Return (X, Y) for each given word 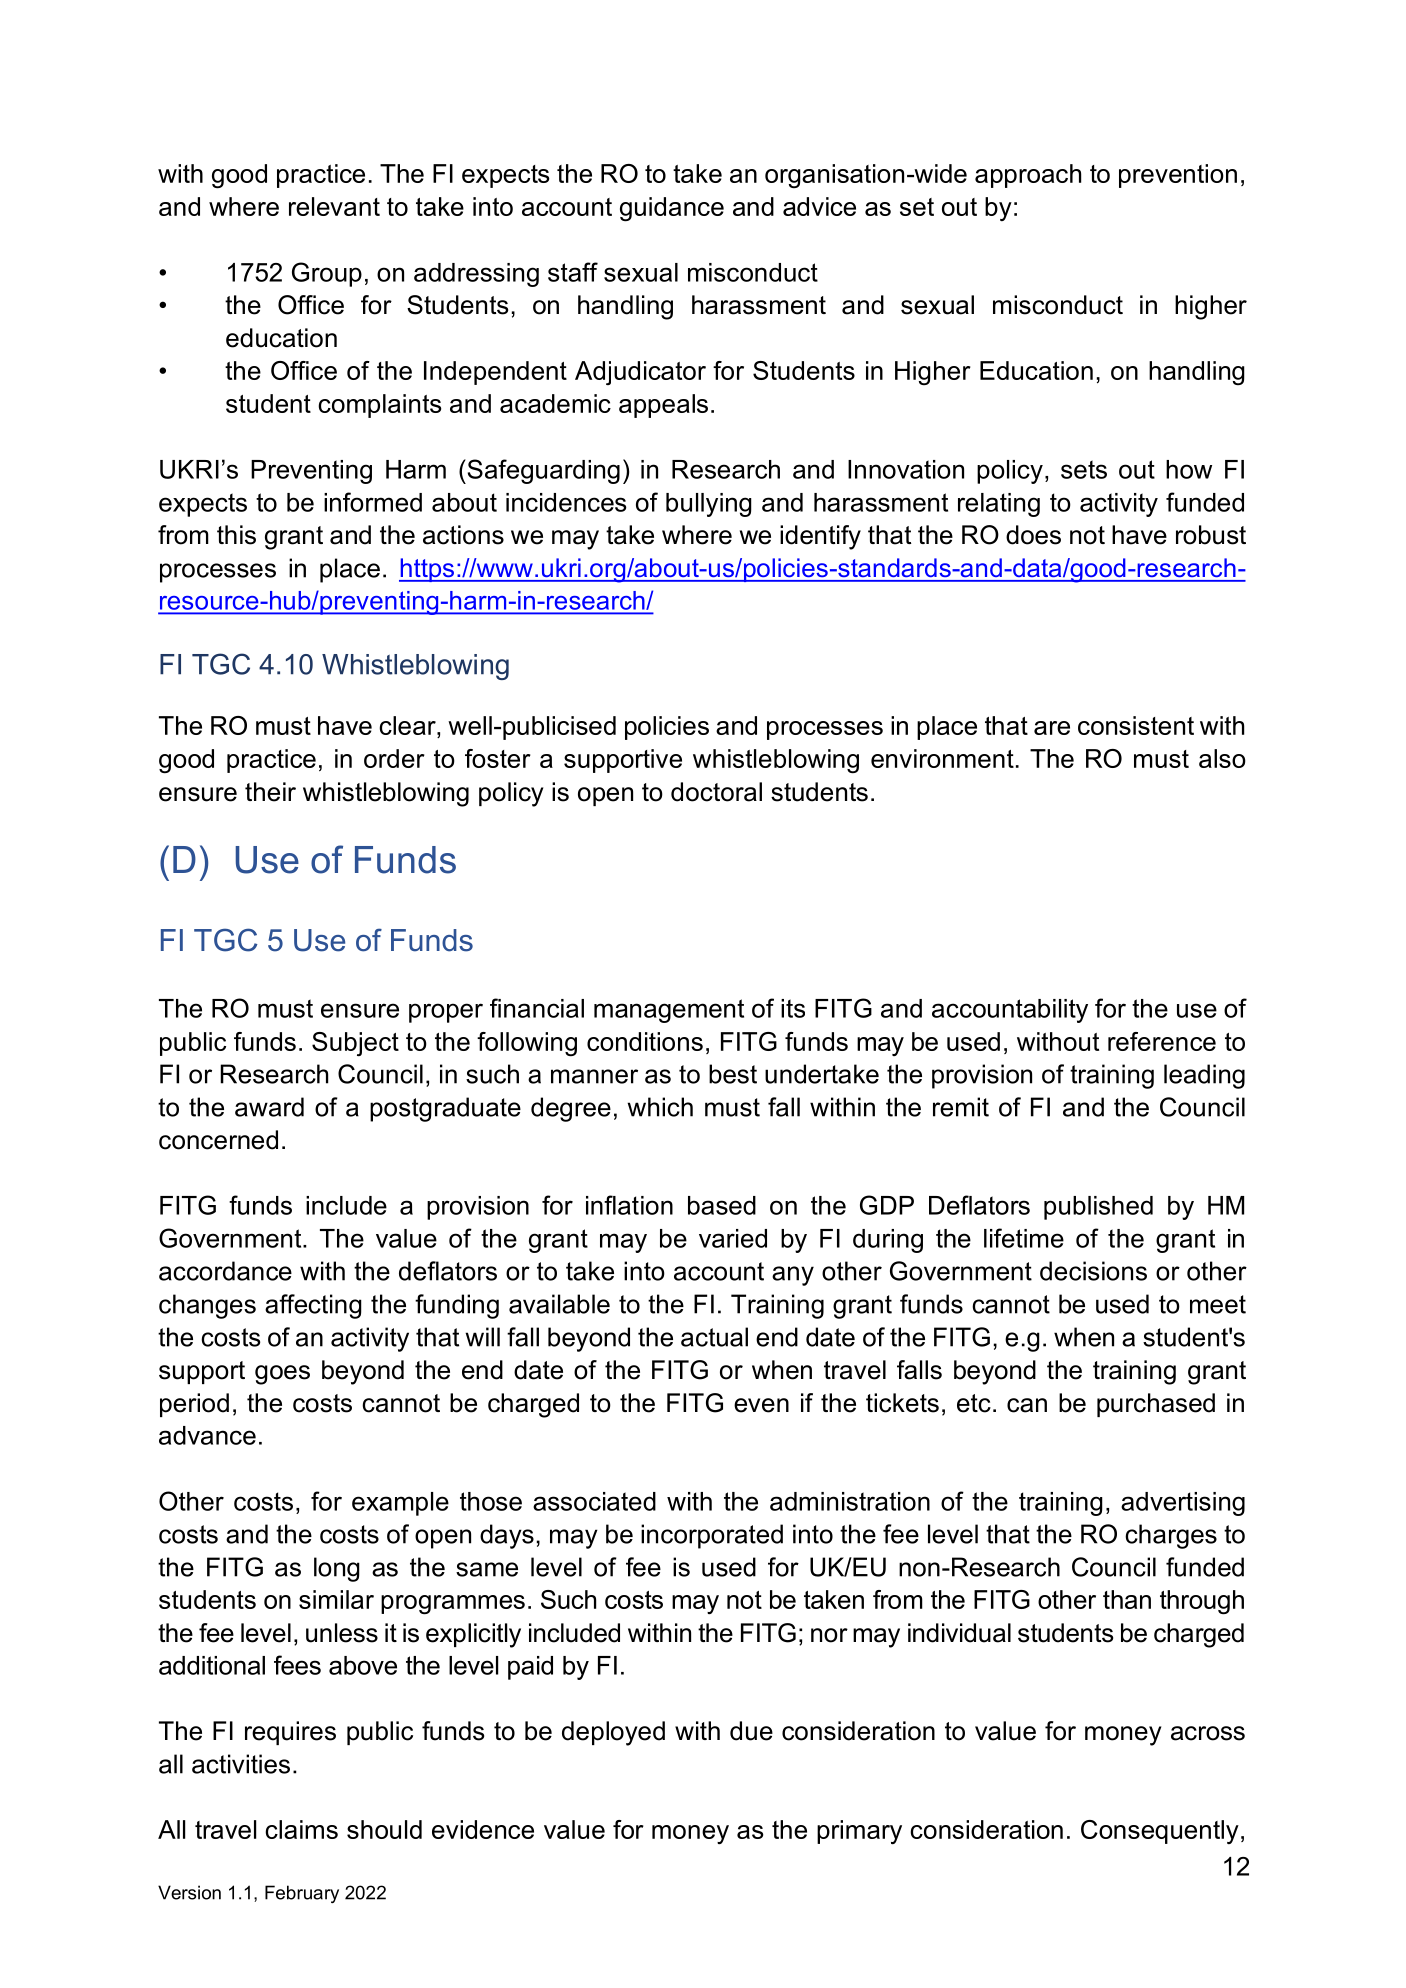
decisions (1093, 1271)
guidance (672, 209)
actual (714, 1337)
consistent (1136, 725)
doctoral (716, 792)
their (270, 792)
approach (1028, 176)
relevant (334, 206)
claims (301, 1829)
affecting (313, 1306)
